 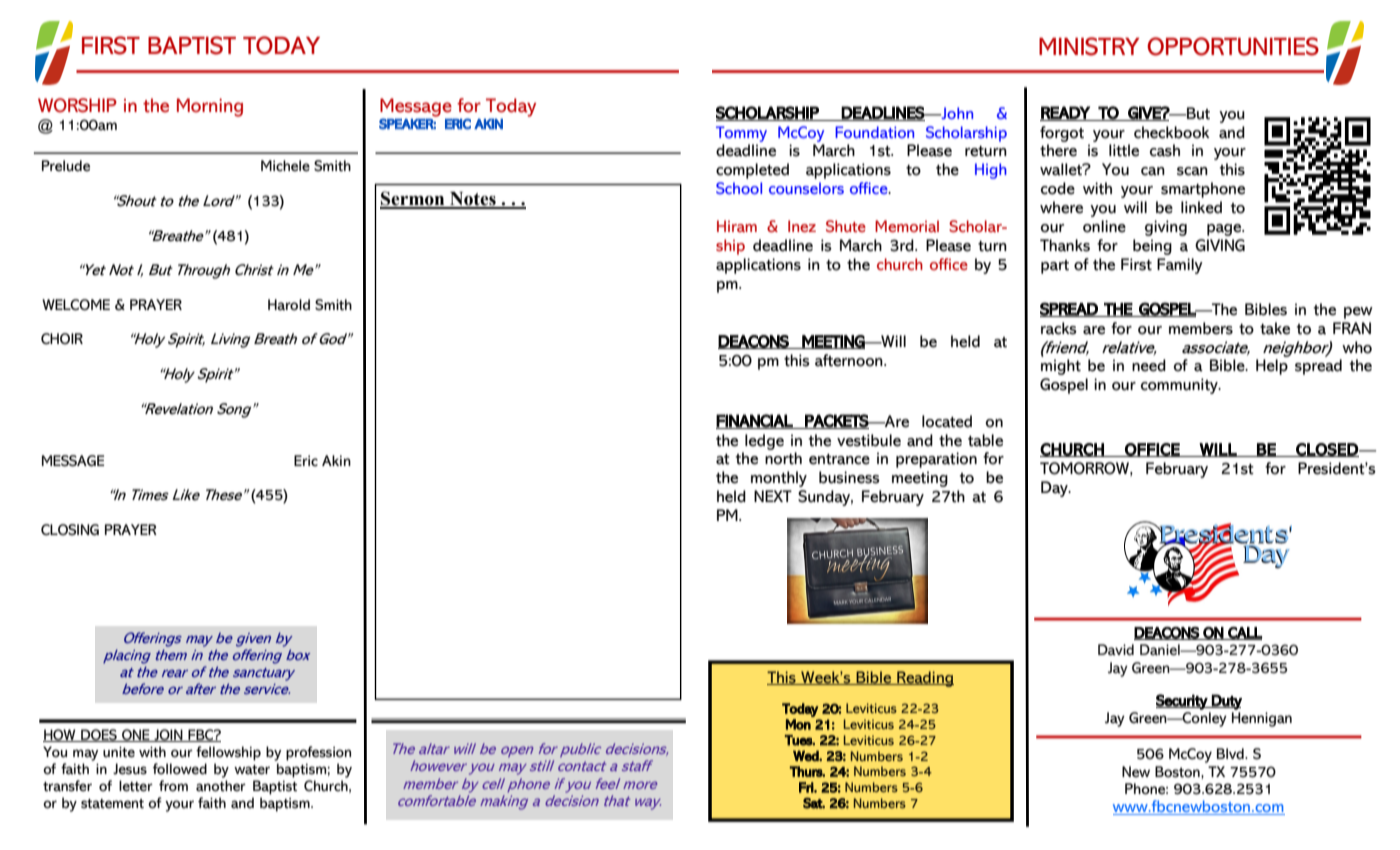 What do you see at coordinates (221, 786) in the image?
I see `another` at bounding box center [221, 786].
